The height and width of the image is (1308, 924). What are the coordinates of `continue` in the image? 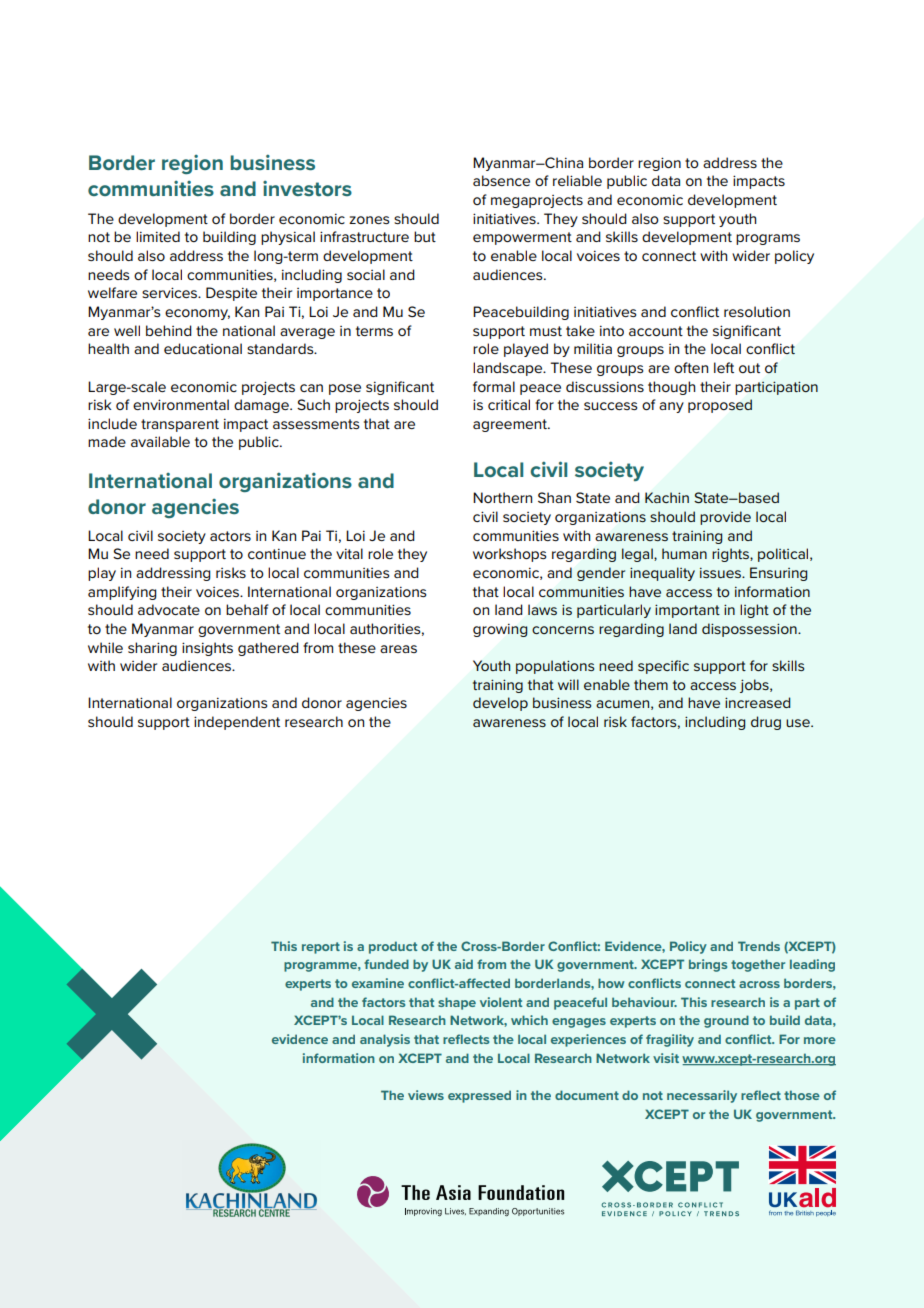 It's located at (277, 553).
